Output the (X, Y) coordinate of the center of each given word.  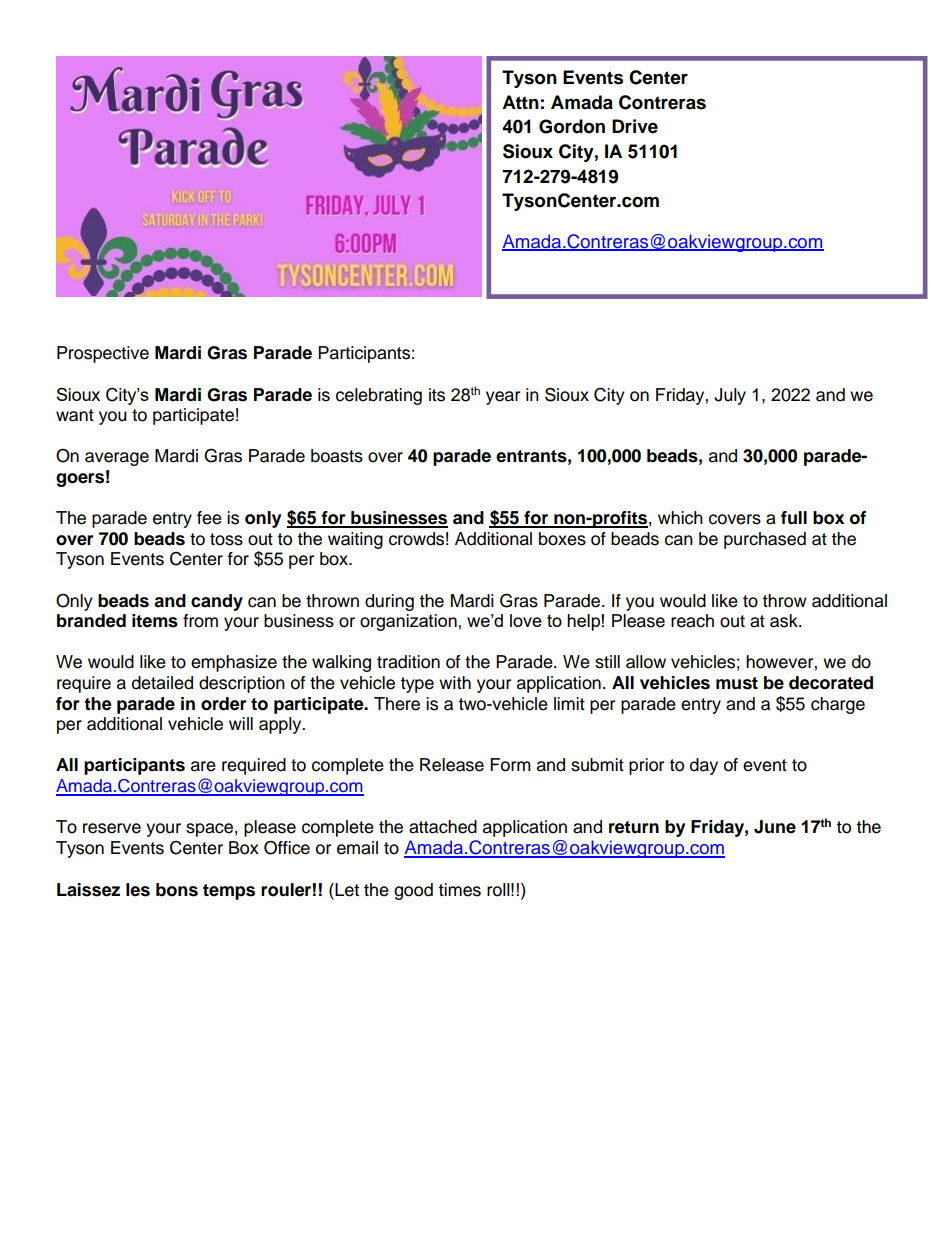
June (775, 827)
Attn (520, 102)
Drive (635, 126)
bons (177, 890)
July (730, 396)
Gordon (572, 126)
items (155, 621)
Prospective (103, 354)
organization (408, 622)
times (459, 890)
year (503, 398)
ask (785, 621)
